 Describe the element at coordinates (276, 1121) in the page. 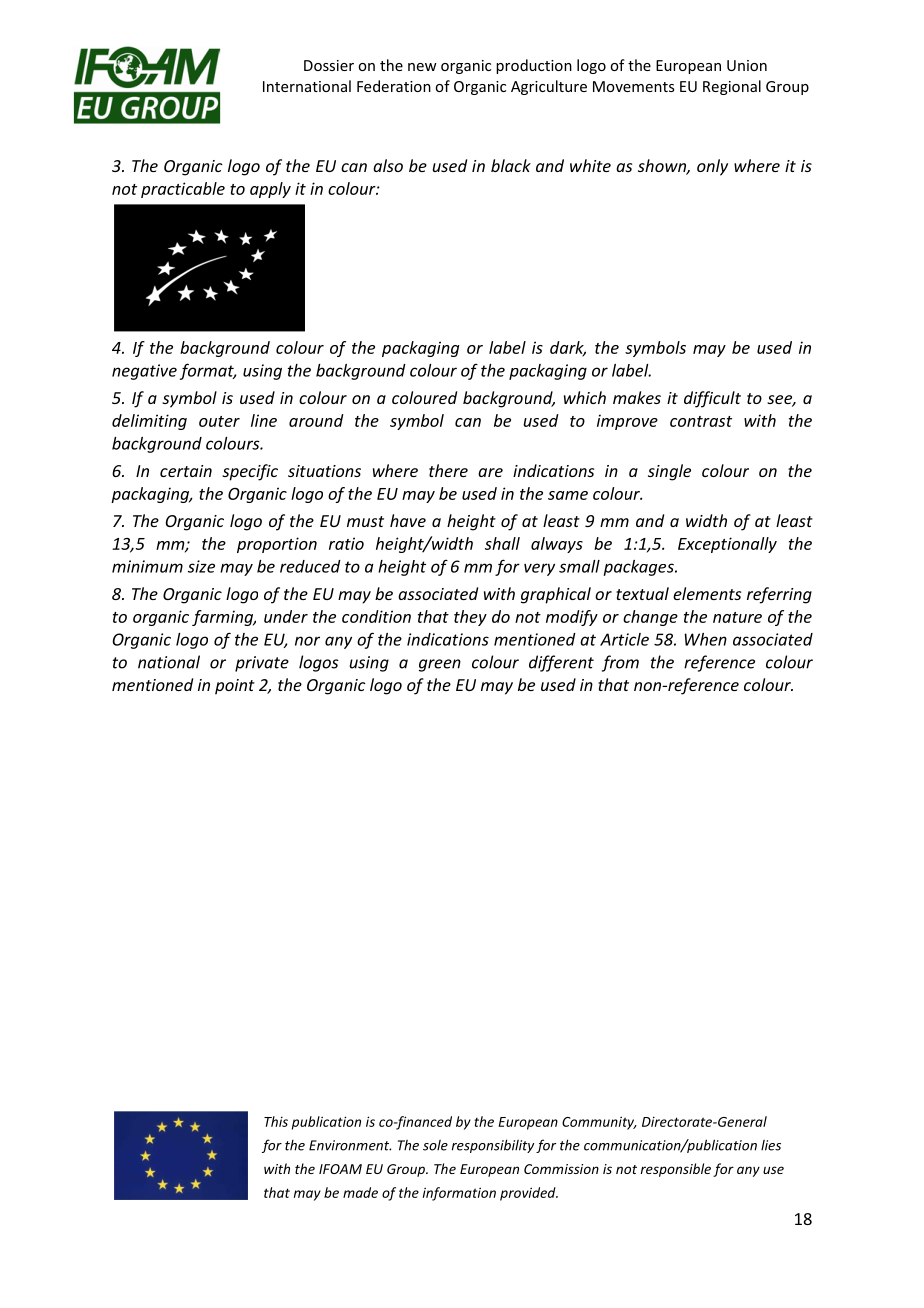

I see `This` at that location.
